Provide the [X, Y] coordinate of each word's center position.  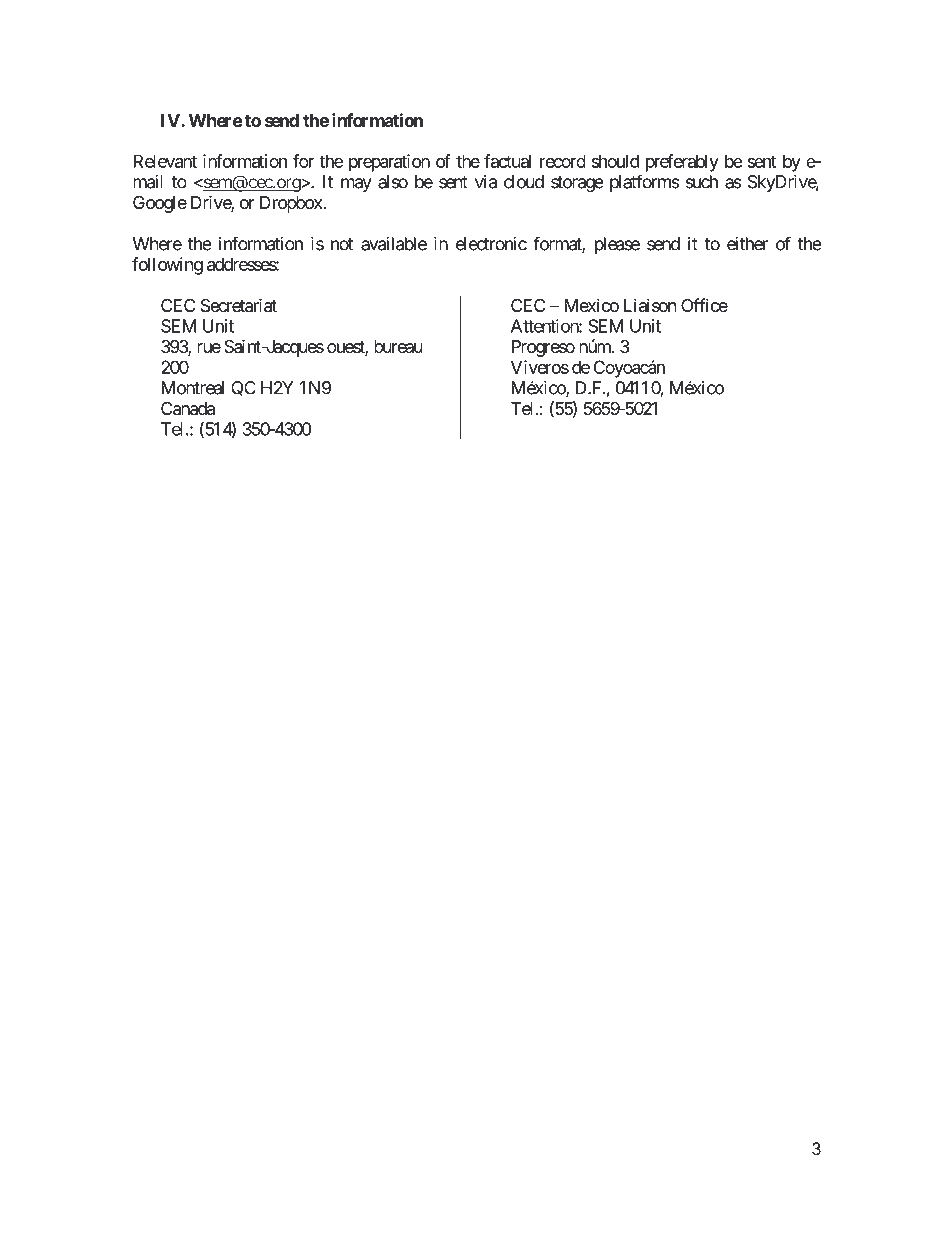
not [342, 244]
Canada [188, 409]
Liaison [650, 305]
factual [507, 161]
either [747, 244]
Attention [545, 326]
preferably [682, 163]
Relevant [165, 161]
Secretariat [239, 305]
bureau [398, 346]
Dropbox [291, 204]
